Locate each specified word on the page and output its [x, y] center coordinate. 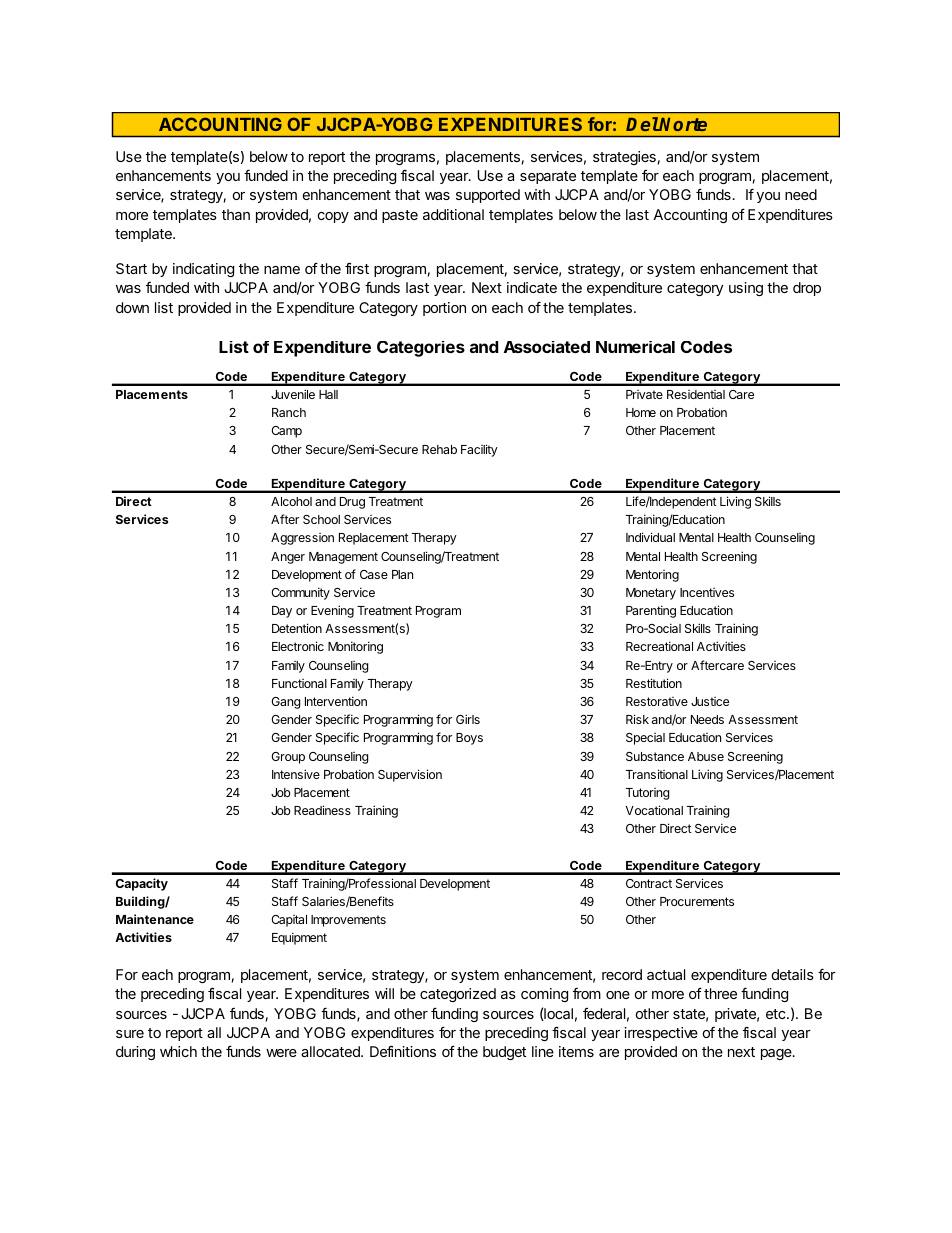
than [236, 214]
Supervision [410, 775]
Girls [468, 719]
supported [488, 196]
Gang [285, 703]
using [746, 289]
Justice [710, 701]
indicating [203, 270]
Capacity [142, 884]
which [178, 1051]
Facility [479, 450]
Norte [682, 124]
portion [444, 309]
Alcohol [291, 501]
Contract [649, 883]
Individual [650, 537]
